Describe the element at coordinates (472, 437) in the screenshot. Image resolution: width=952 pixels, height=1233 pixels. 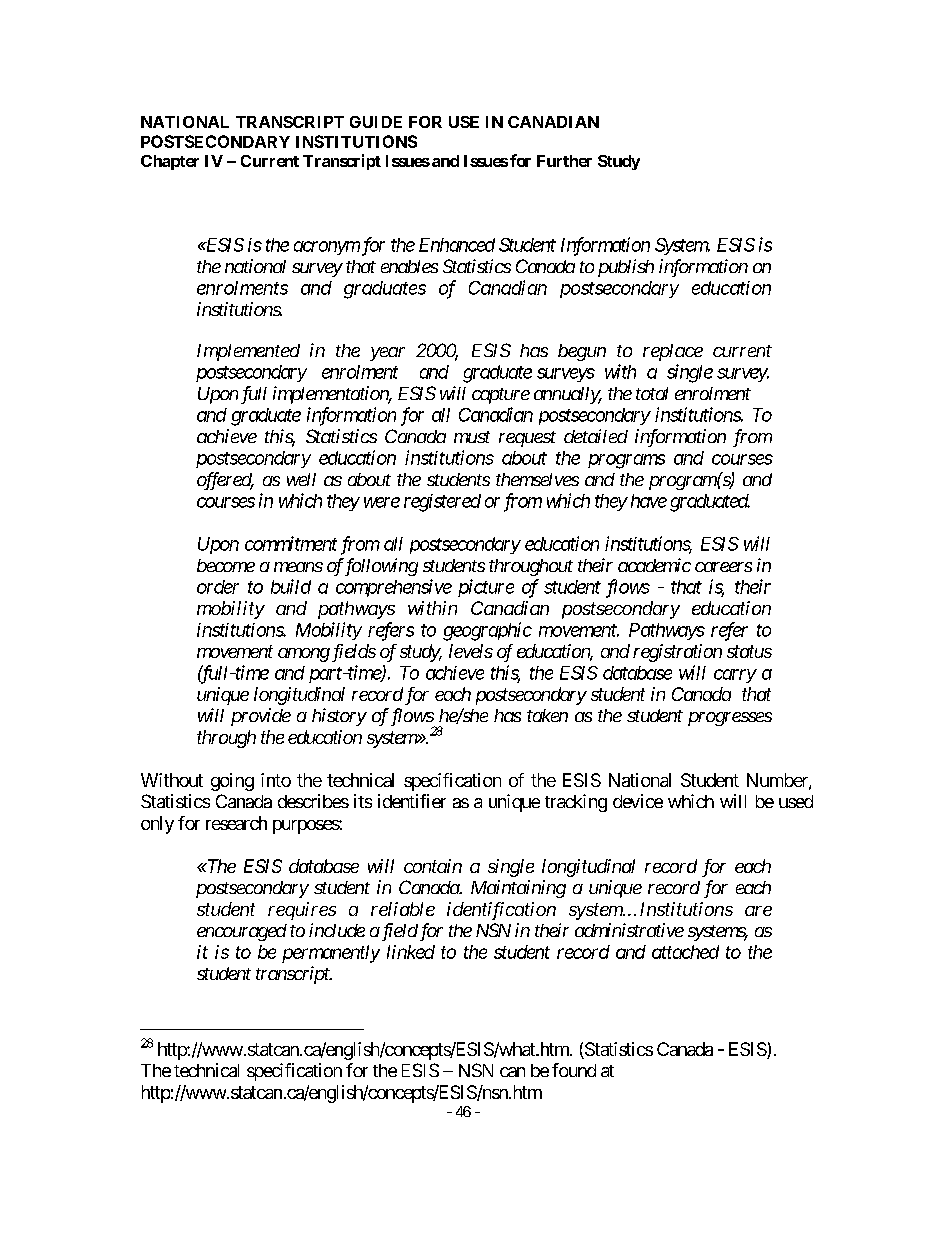
I see `must` at that location.
